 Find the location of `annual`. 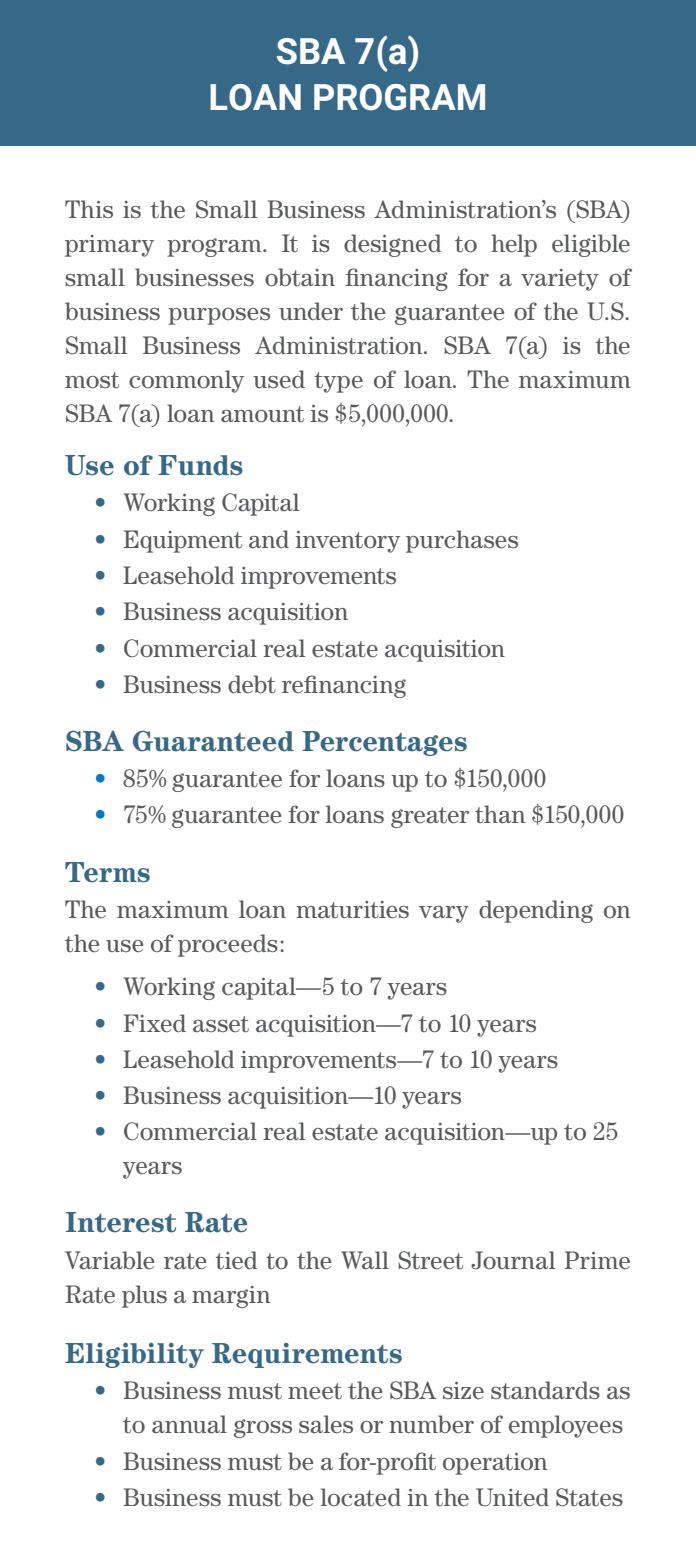

annual is located at coordinates (189, 1424).
